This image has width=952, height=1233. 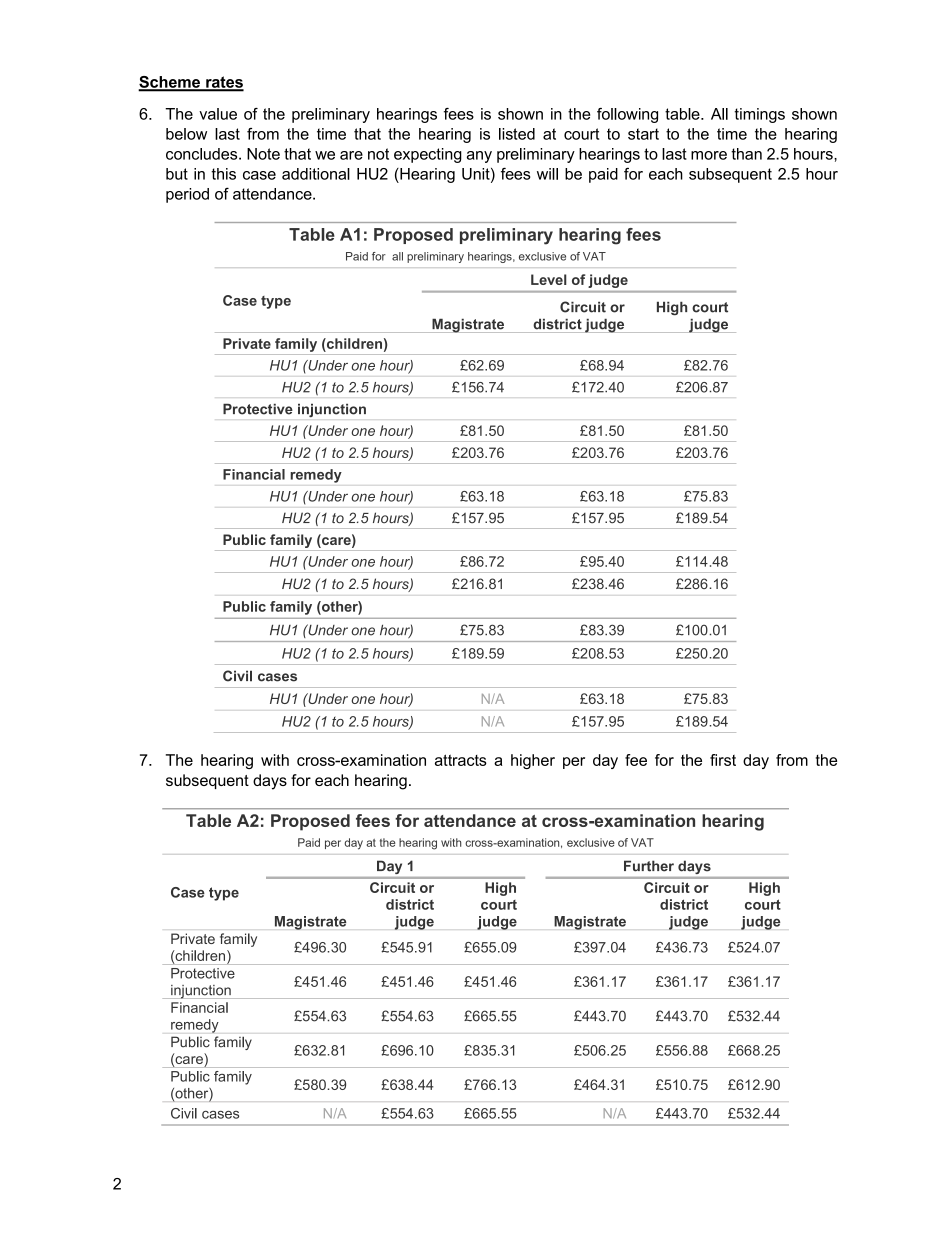 I want to click on any, so click(x=479, y=157).
